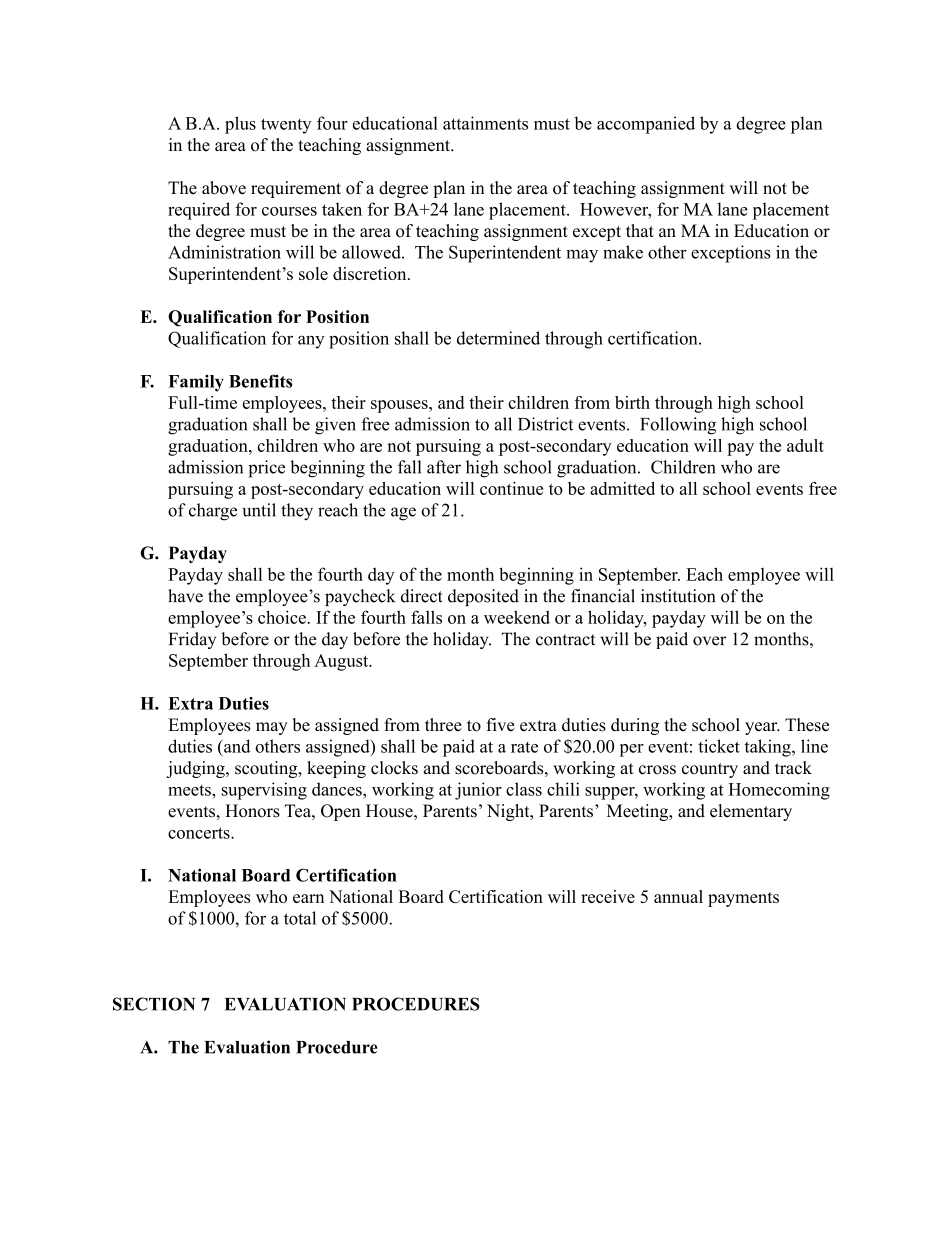  I want to click on determined, so click(498, 338).
